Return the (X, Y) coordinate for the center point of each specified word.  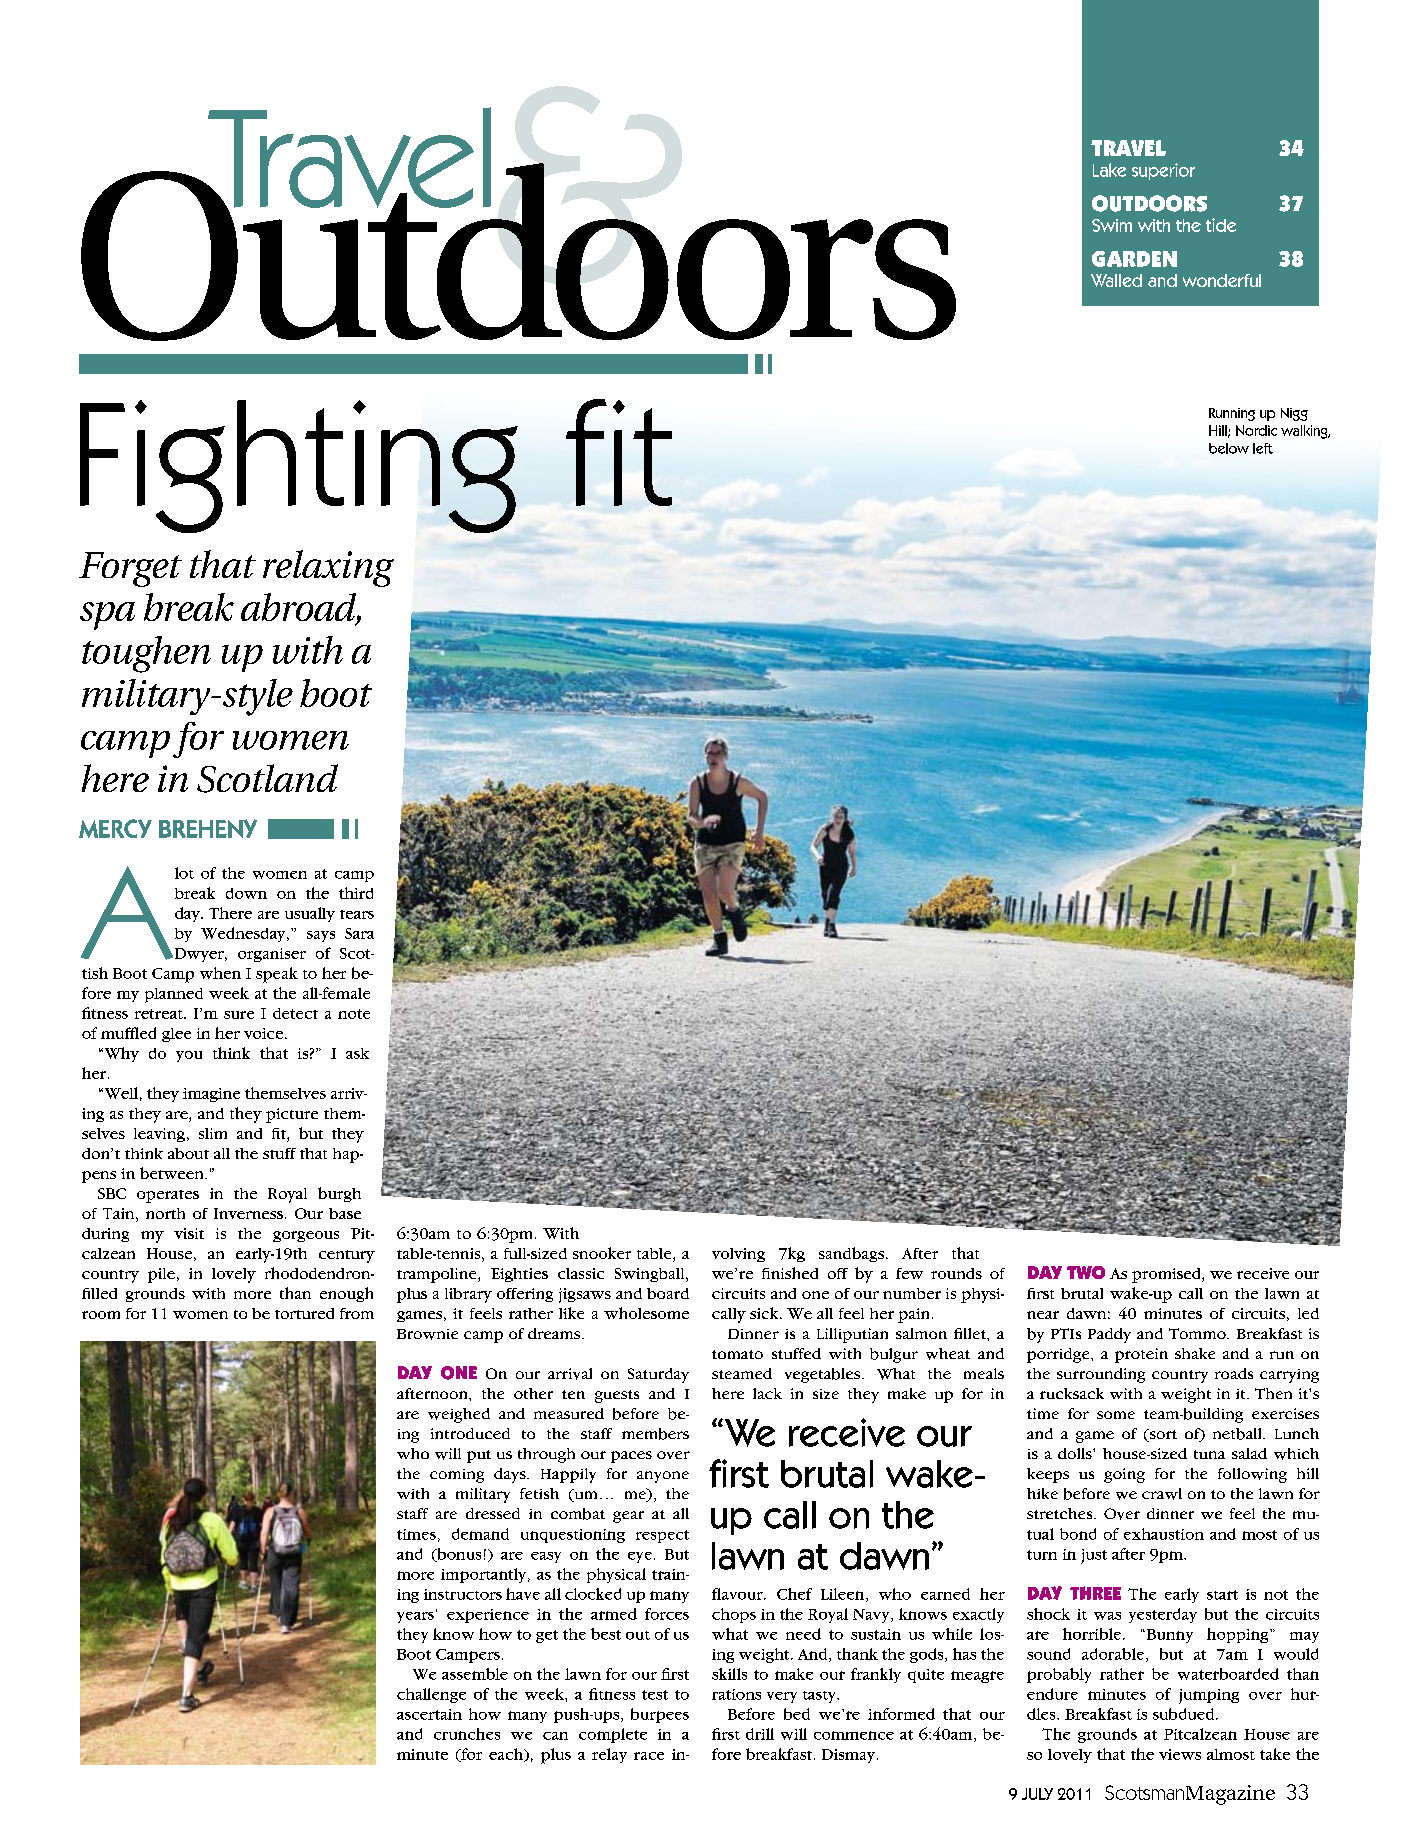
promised (1167, 1275)
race (649, 1756)
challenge (431, 1695)
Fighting (299, 466)
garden (1134, 259)
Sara (359, 933)
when (220, 973)
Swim (1112, 225)
